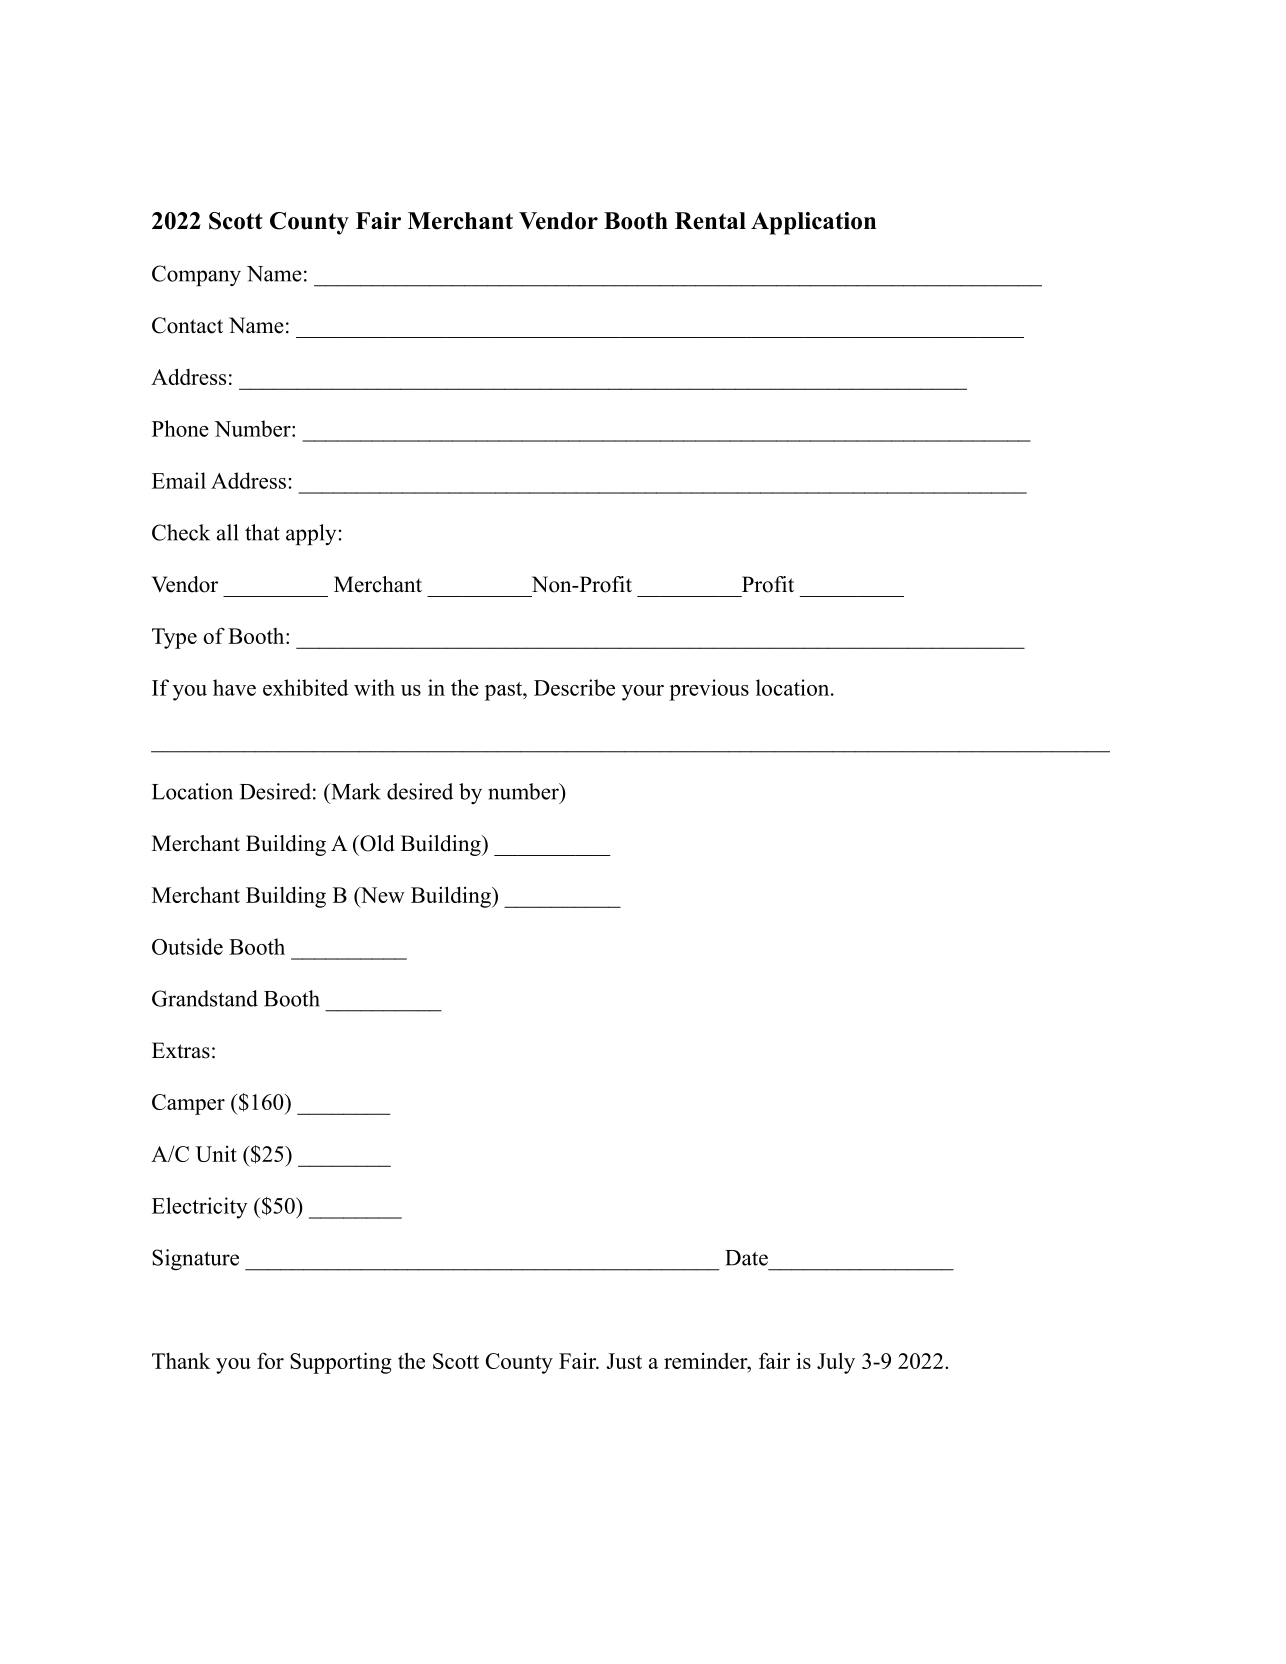 The width and height of the screenshot is (1286, 1664). What do you see at coordinates (262, 532) in the screenshot?
I see `that` at bounding box center [262, 532].
